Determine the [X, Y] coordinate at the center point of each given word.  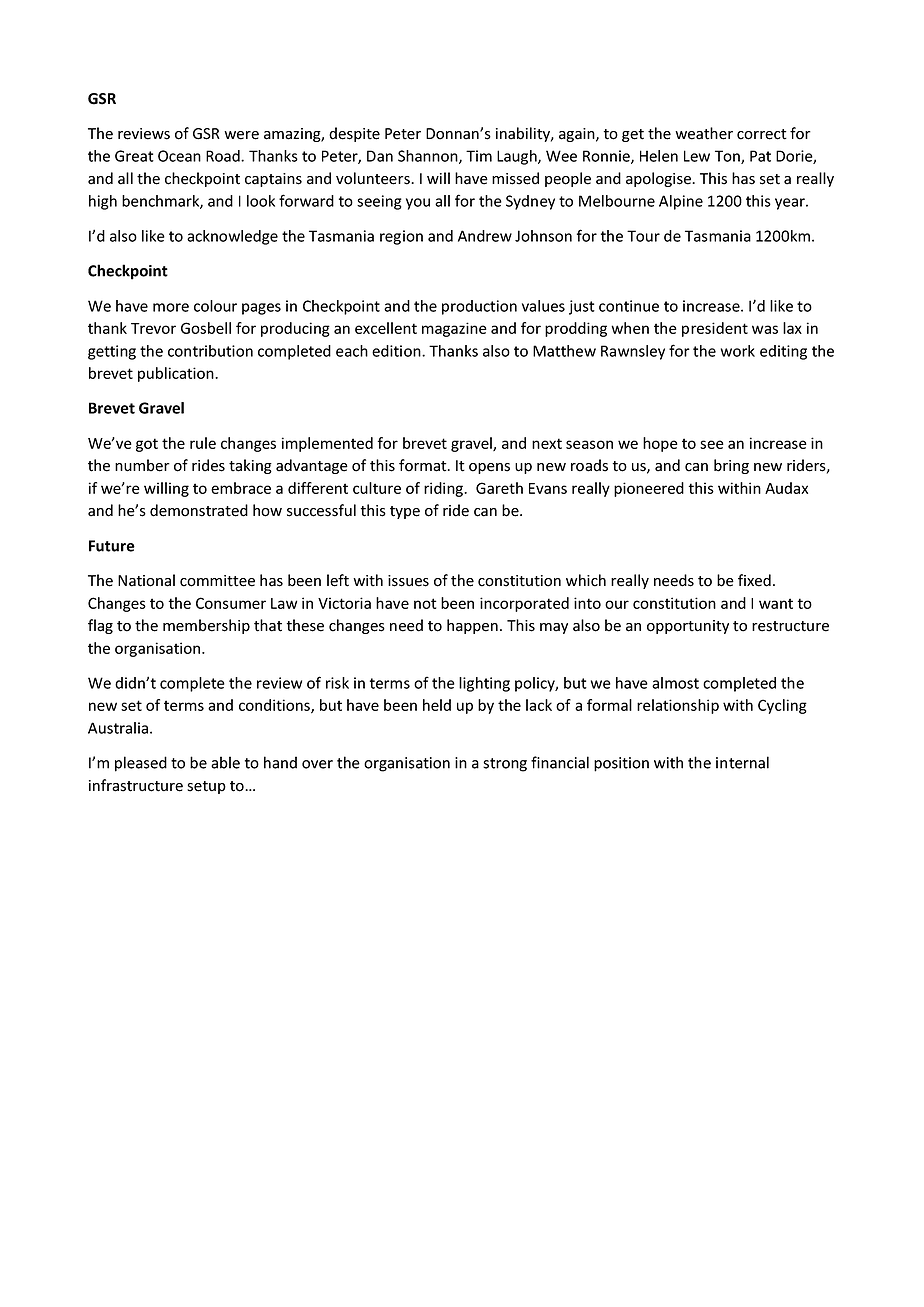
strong [505, 765]
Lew [697, 156]
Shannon [429, 157]
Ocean [179, 156]
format [424, 465]
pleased [141, 764]
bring [731, 466]
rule [203, 443]
